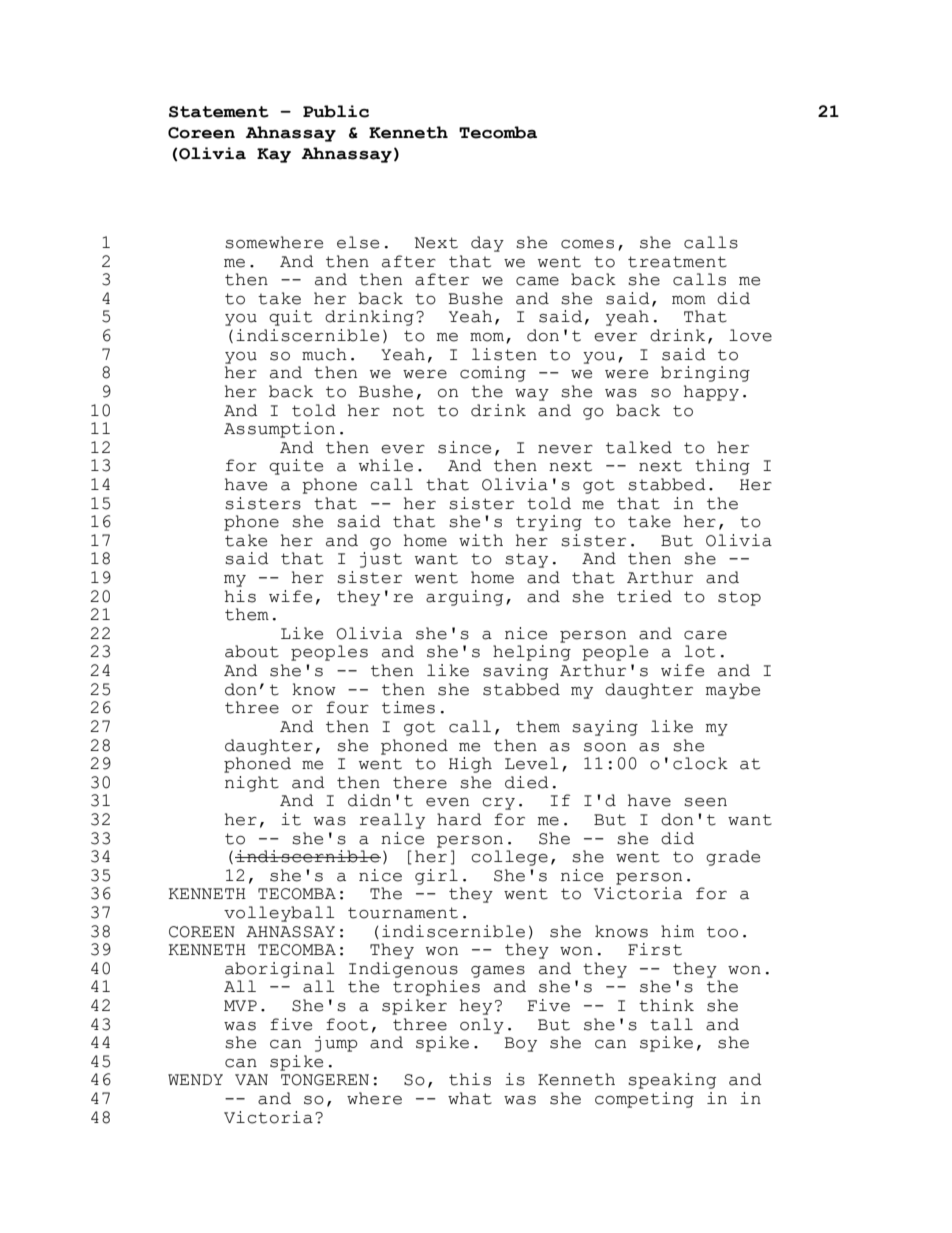 The height and width of the page is (1233, 952). Describe the element at coordinates (677, 262) in the page. I see `treatment` at that location.
